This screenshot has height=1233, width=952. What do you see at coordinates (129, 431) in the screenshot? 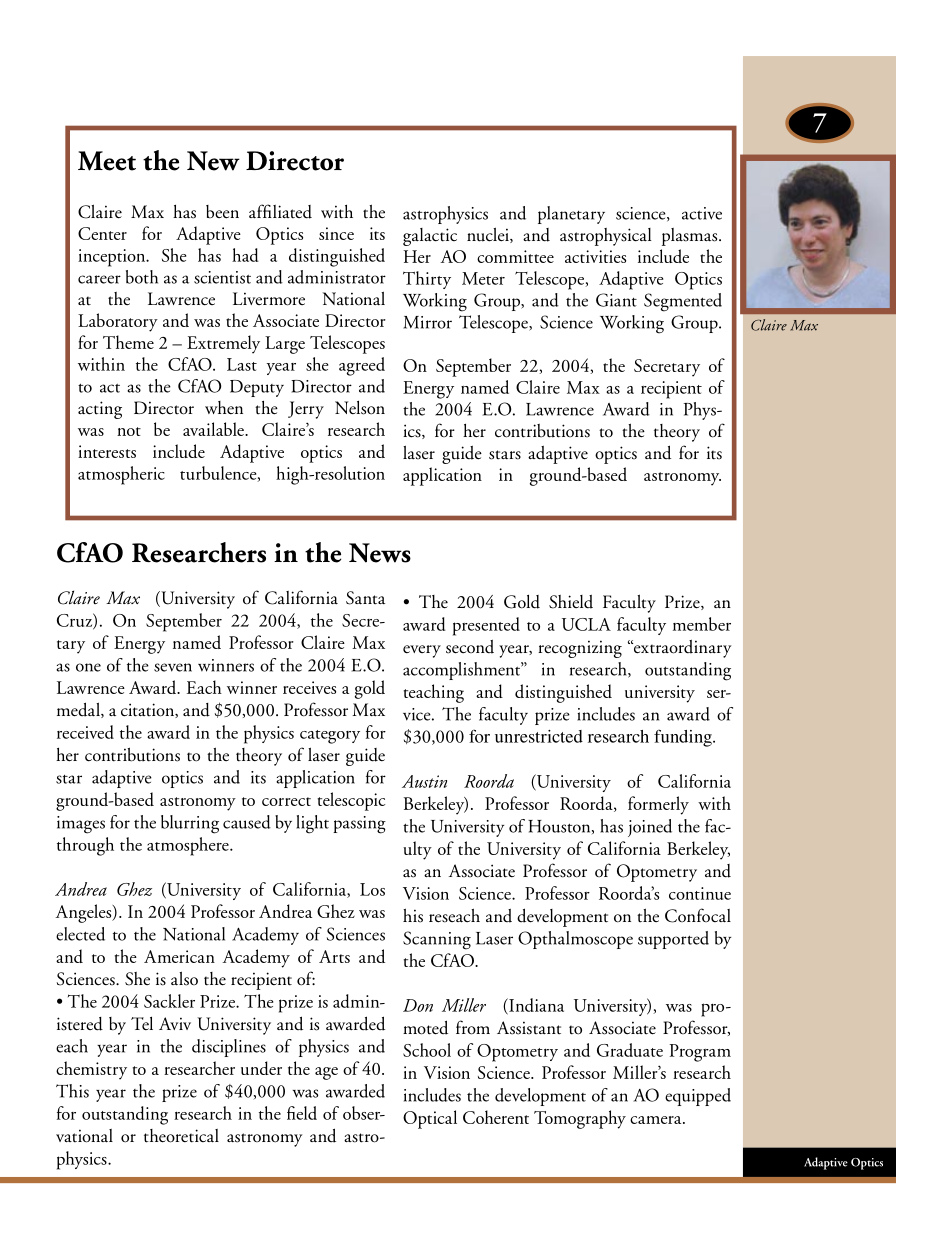
I see `not` at bounding box center [129, 431].
